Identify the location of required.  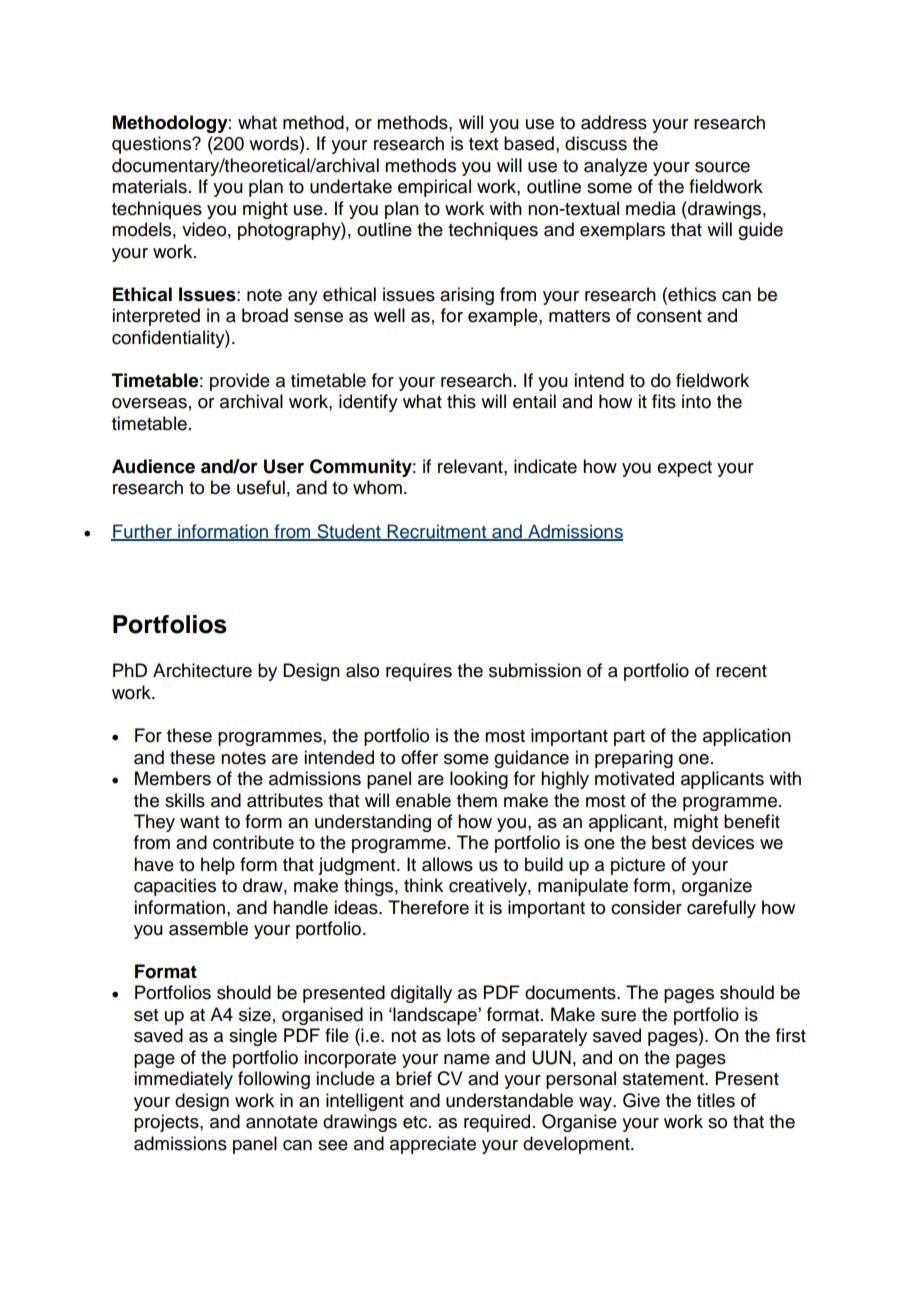
(497, 1123).
